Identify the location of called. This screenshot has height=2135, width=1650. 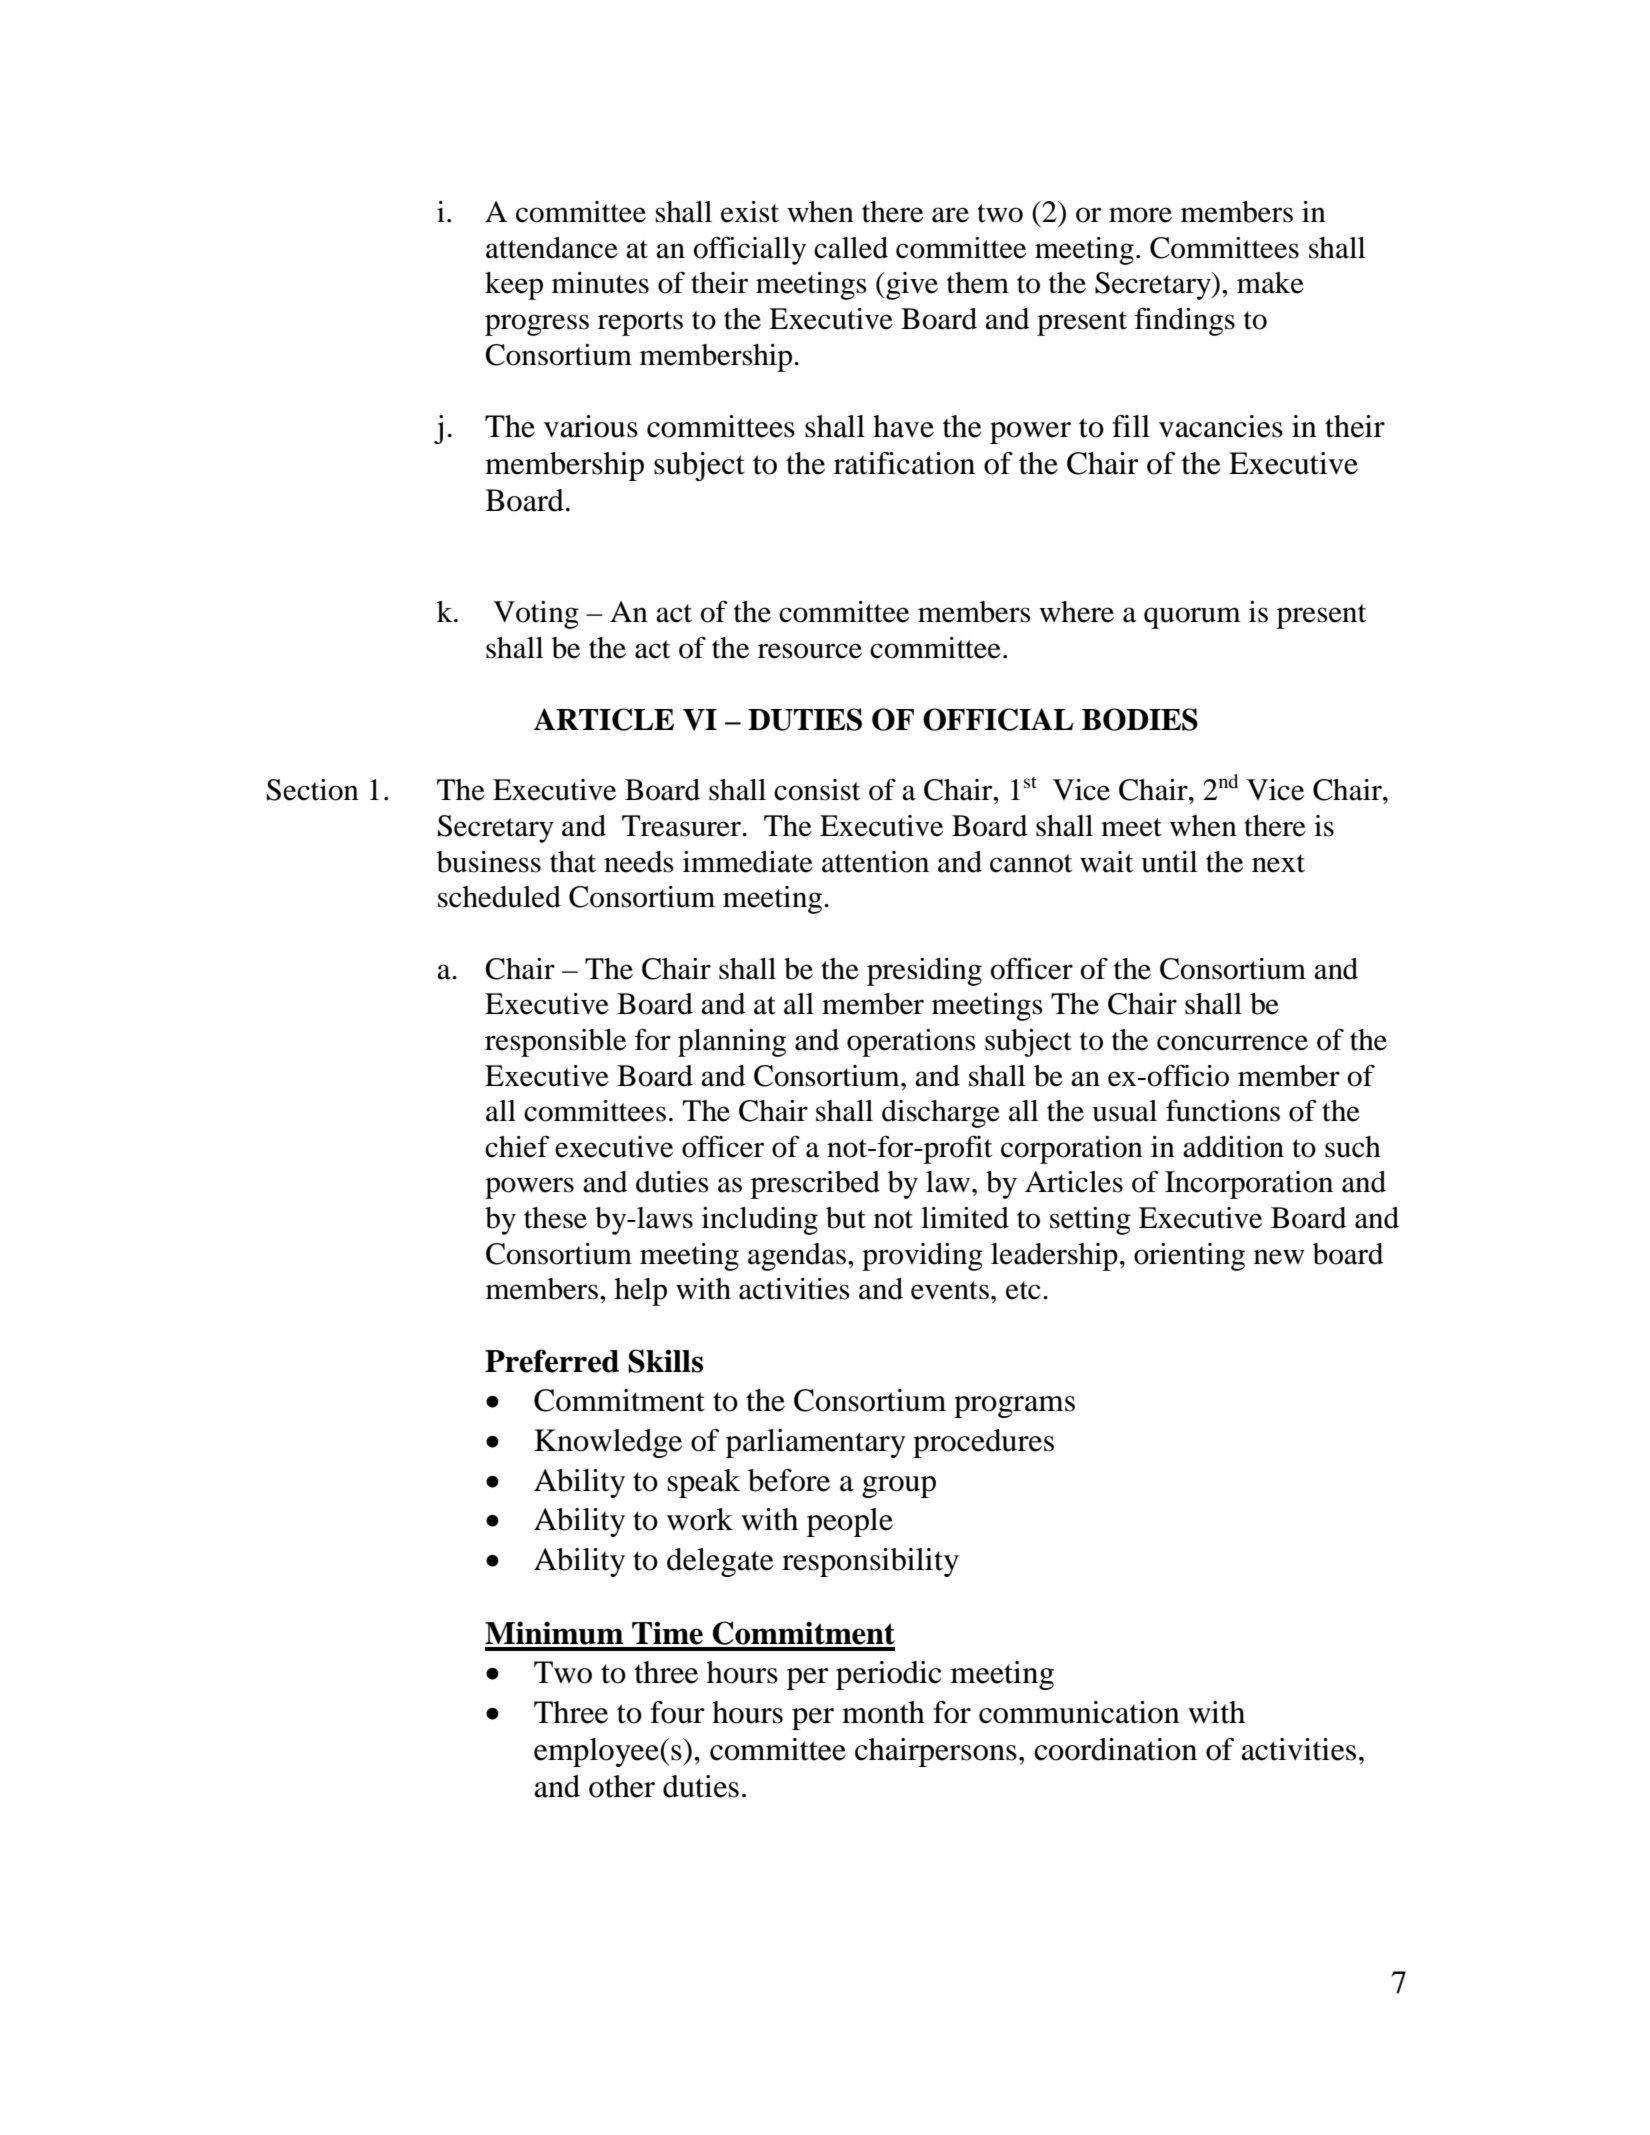
(851, 248).
